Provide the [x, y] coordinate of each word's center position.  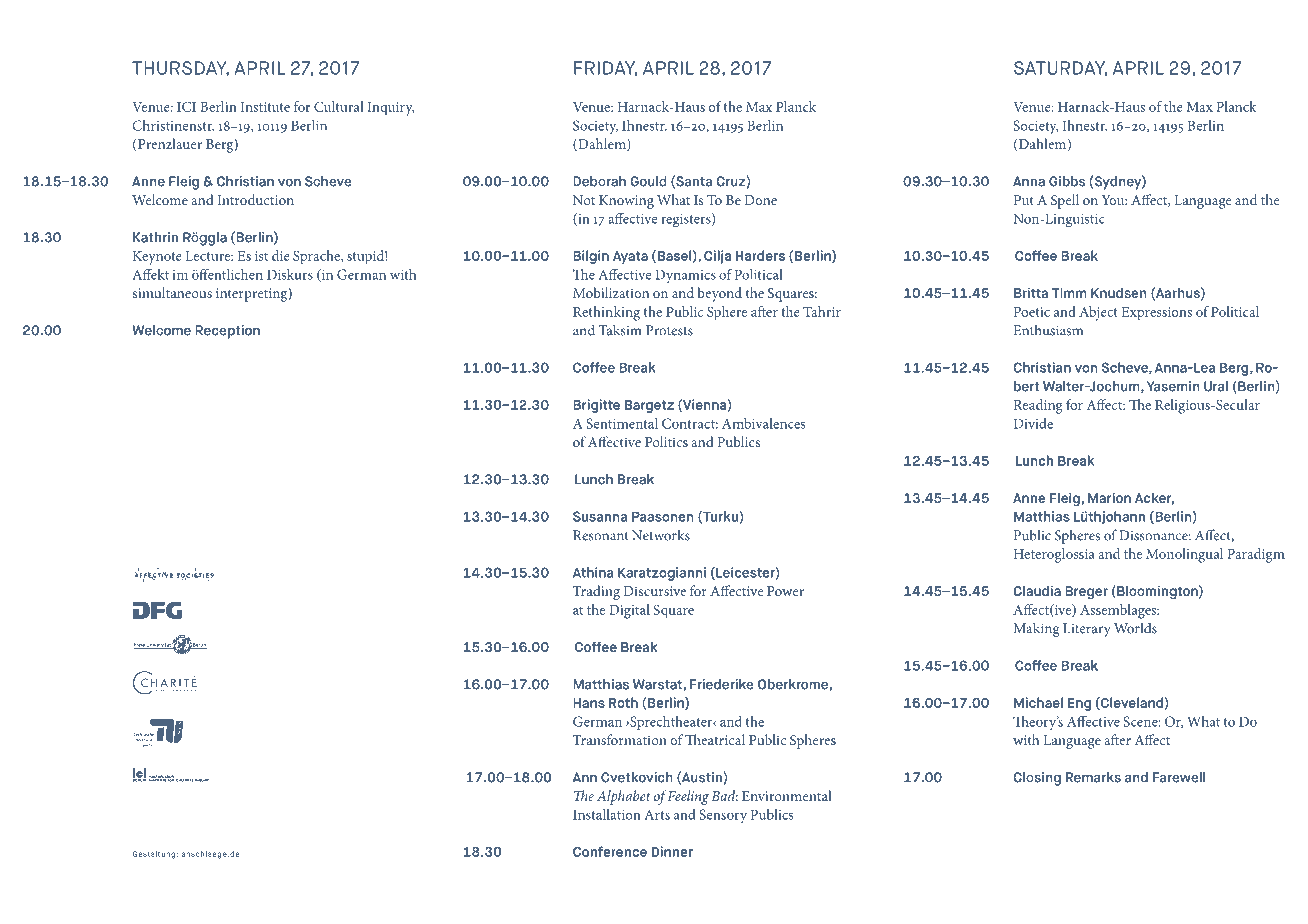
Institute [265, 107]
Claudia [1037, 591]
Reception [227, 332]
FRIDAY [605, 69]
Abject [1098, 313]
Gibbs [1067, 181]
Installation [607, 814]
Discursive [655, 591]
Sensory [723, 816]
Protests [669, 330]
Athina [593, 572]
